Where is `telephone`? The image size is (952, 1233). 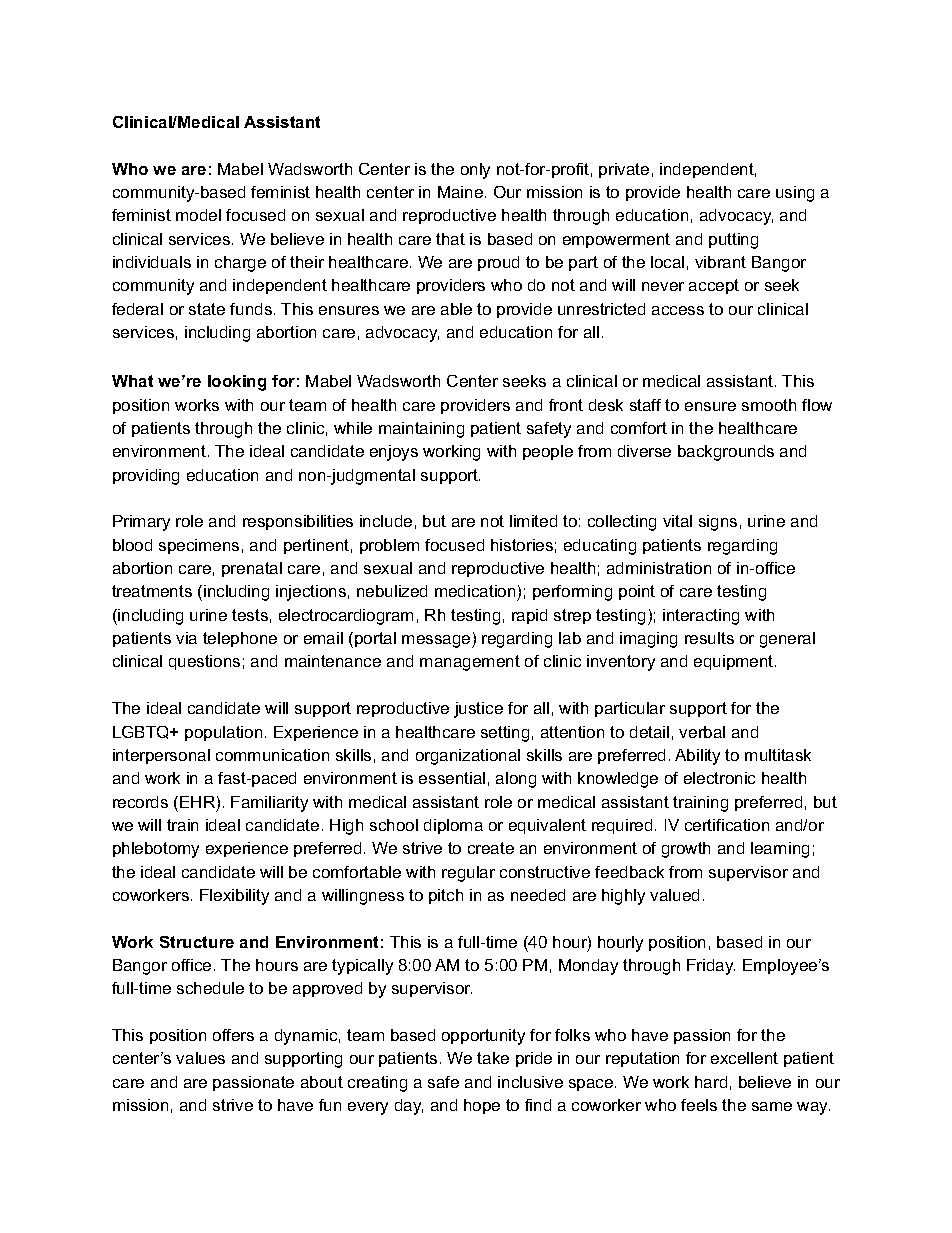
telephone is located at coordinates (240, 639).
